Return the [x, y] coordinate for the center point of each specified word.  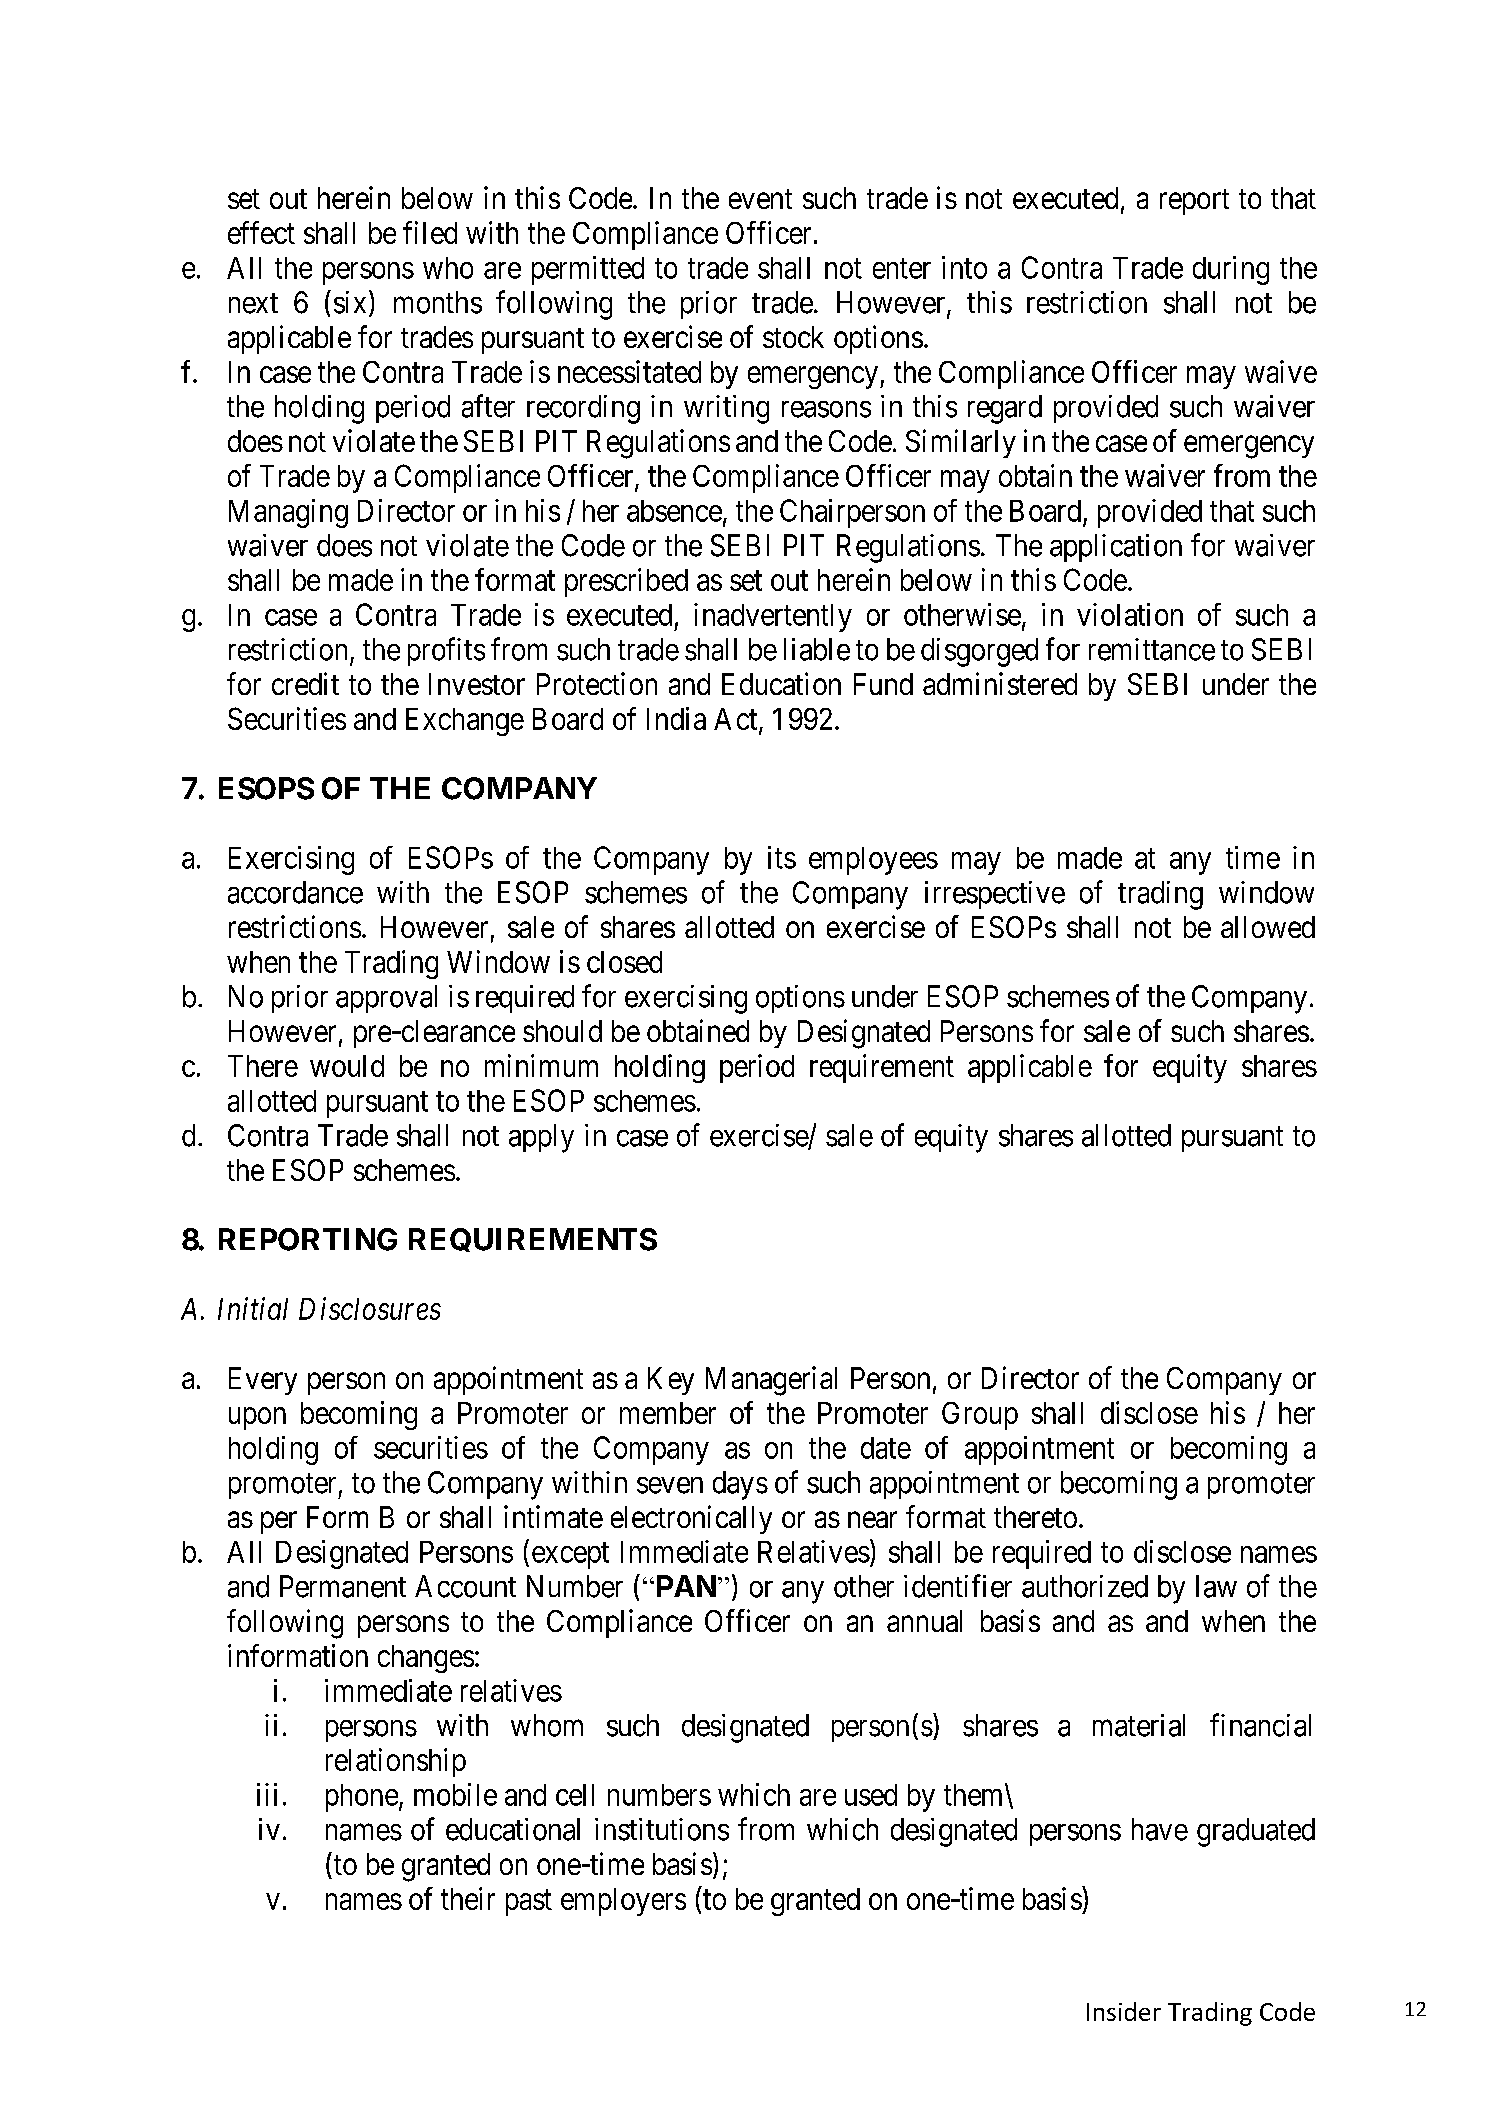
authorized [1085, 1586]
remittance [1152, 649]
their [468, 1898]
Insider [1124, 2011]
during [1231, 270]
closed [624, 962]
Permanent [343, 1586]
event [760, 199]
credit [305, 683]
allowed [1268, 927]
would [347, 1066]
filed [430, 232]
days [740, 1485]
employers [623, 1902]
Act [737, 720]
